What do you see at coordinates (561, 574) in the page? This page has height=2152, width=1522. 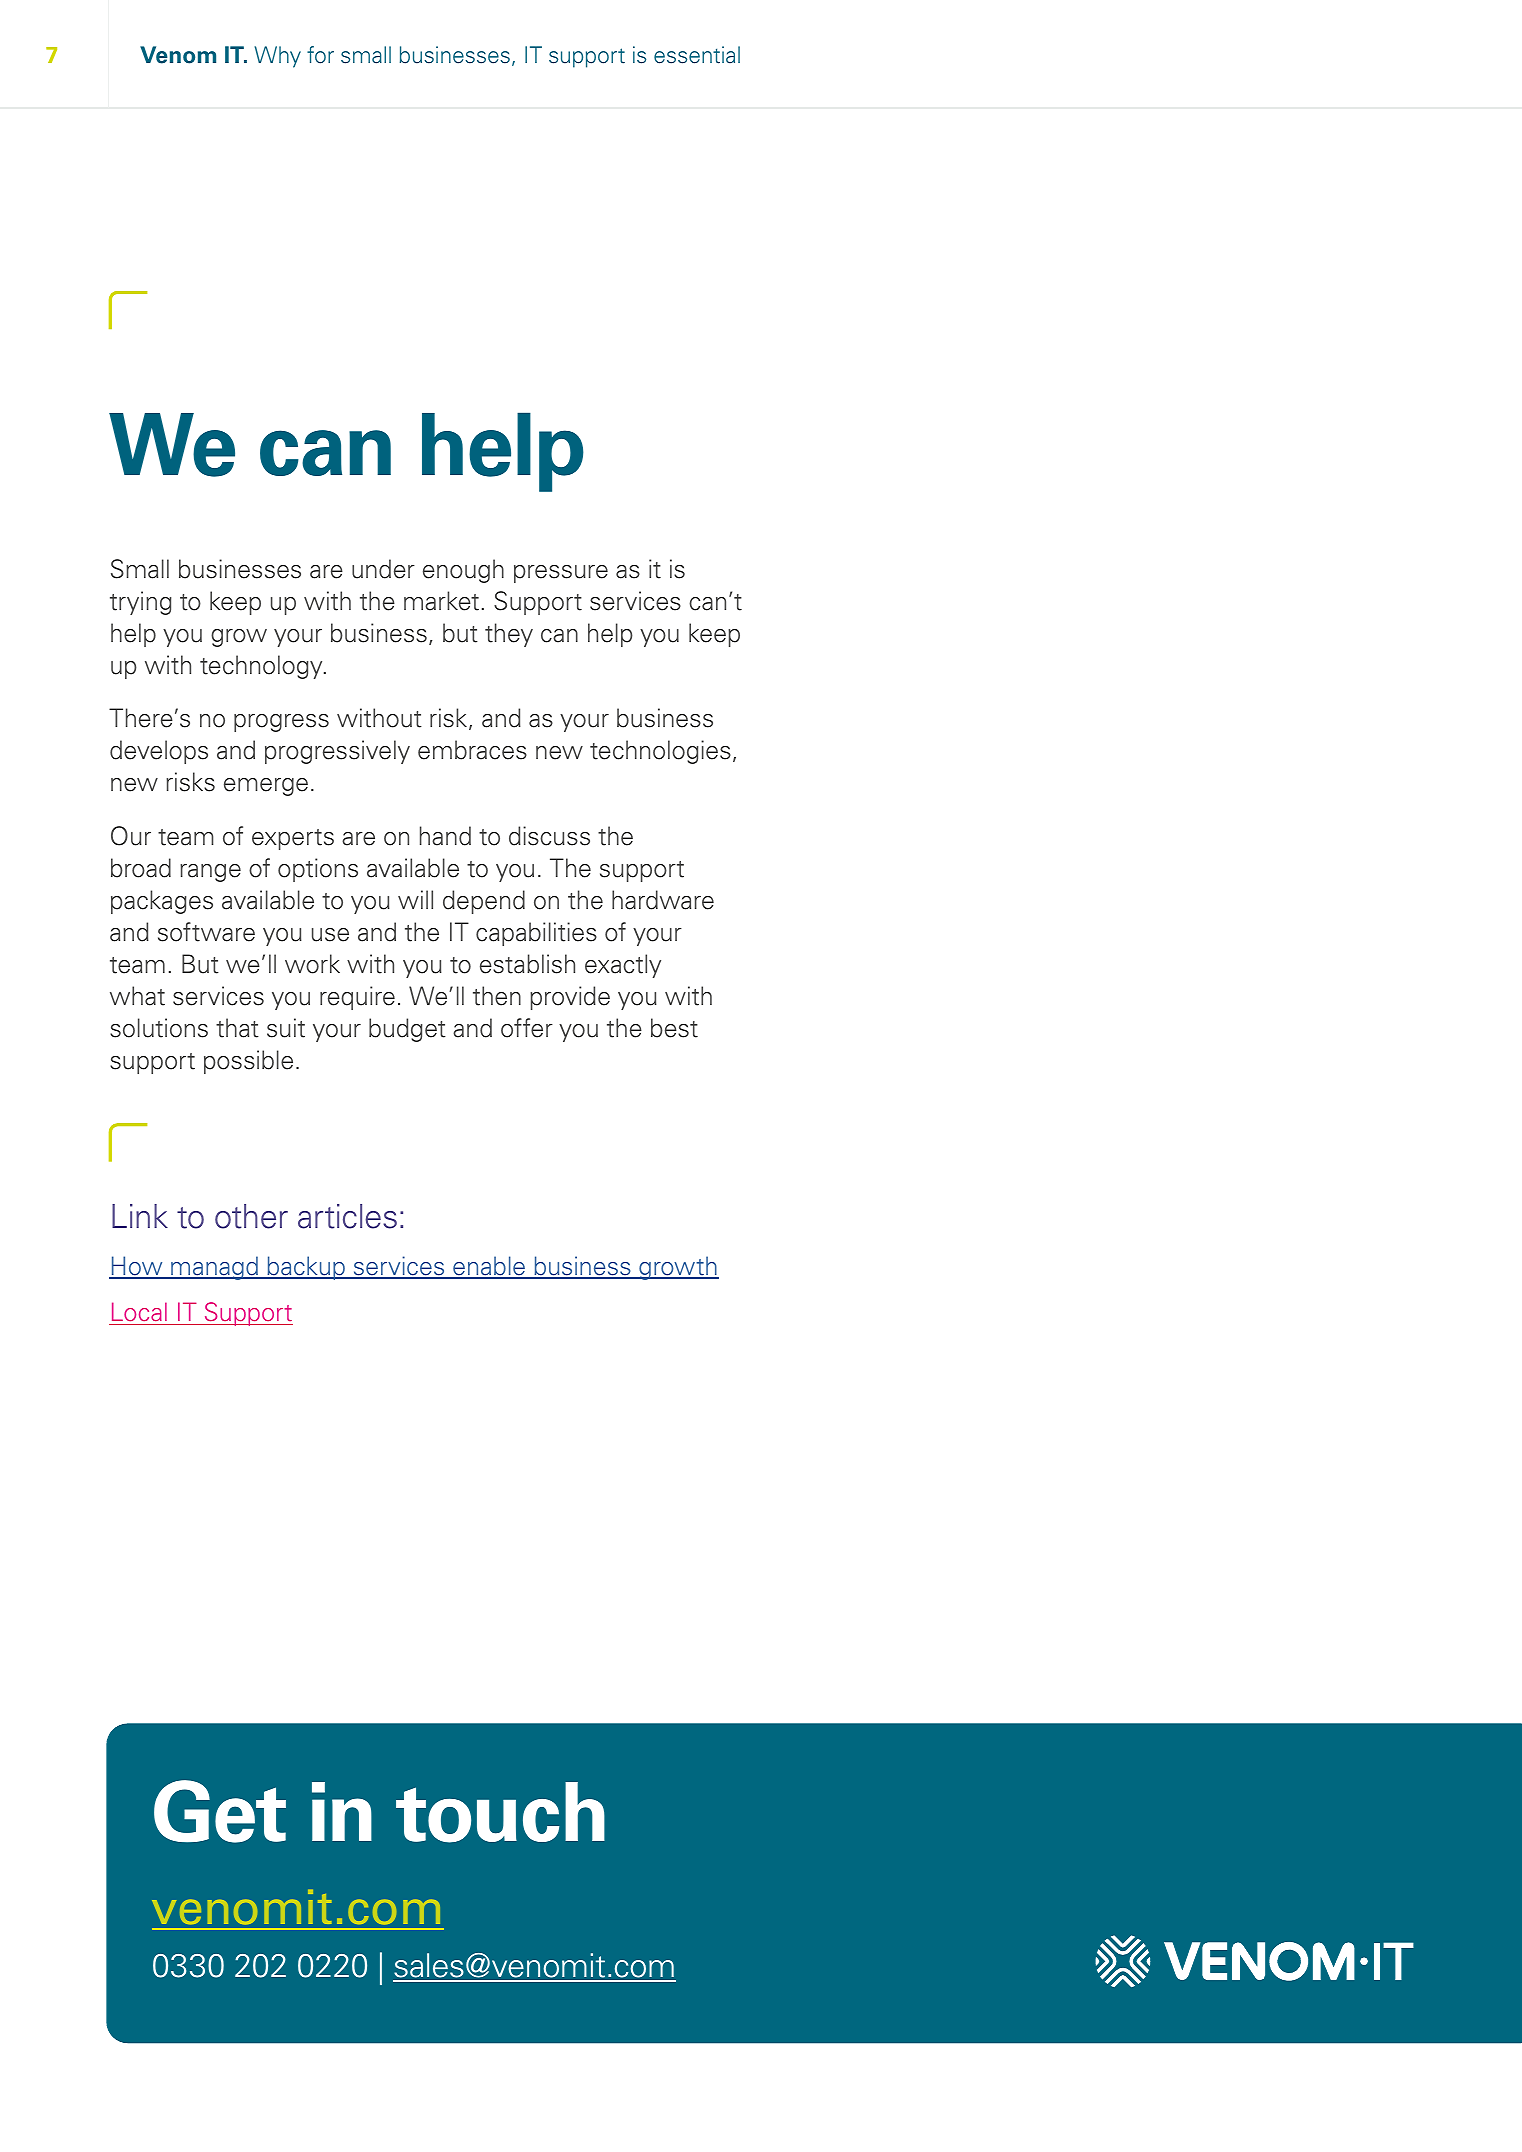 I see `pressure` at bounding box center [561, 574].
